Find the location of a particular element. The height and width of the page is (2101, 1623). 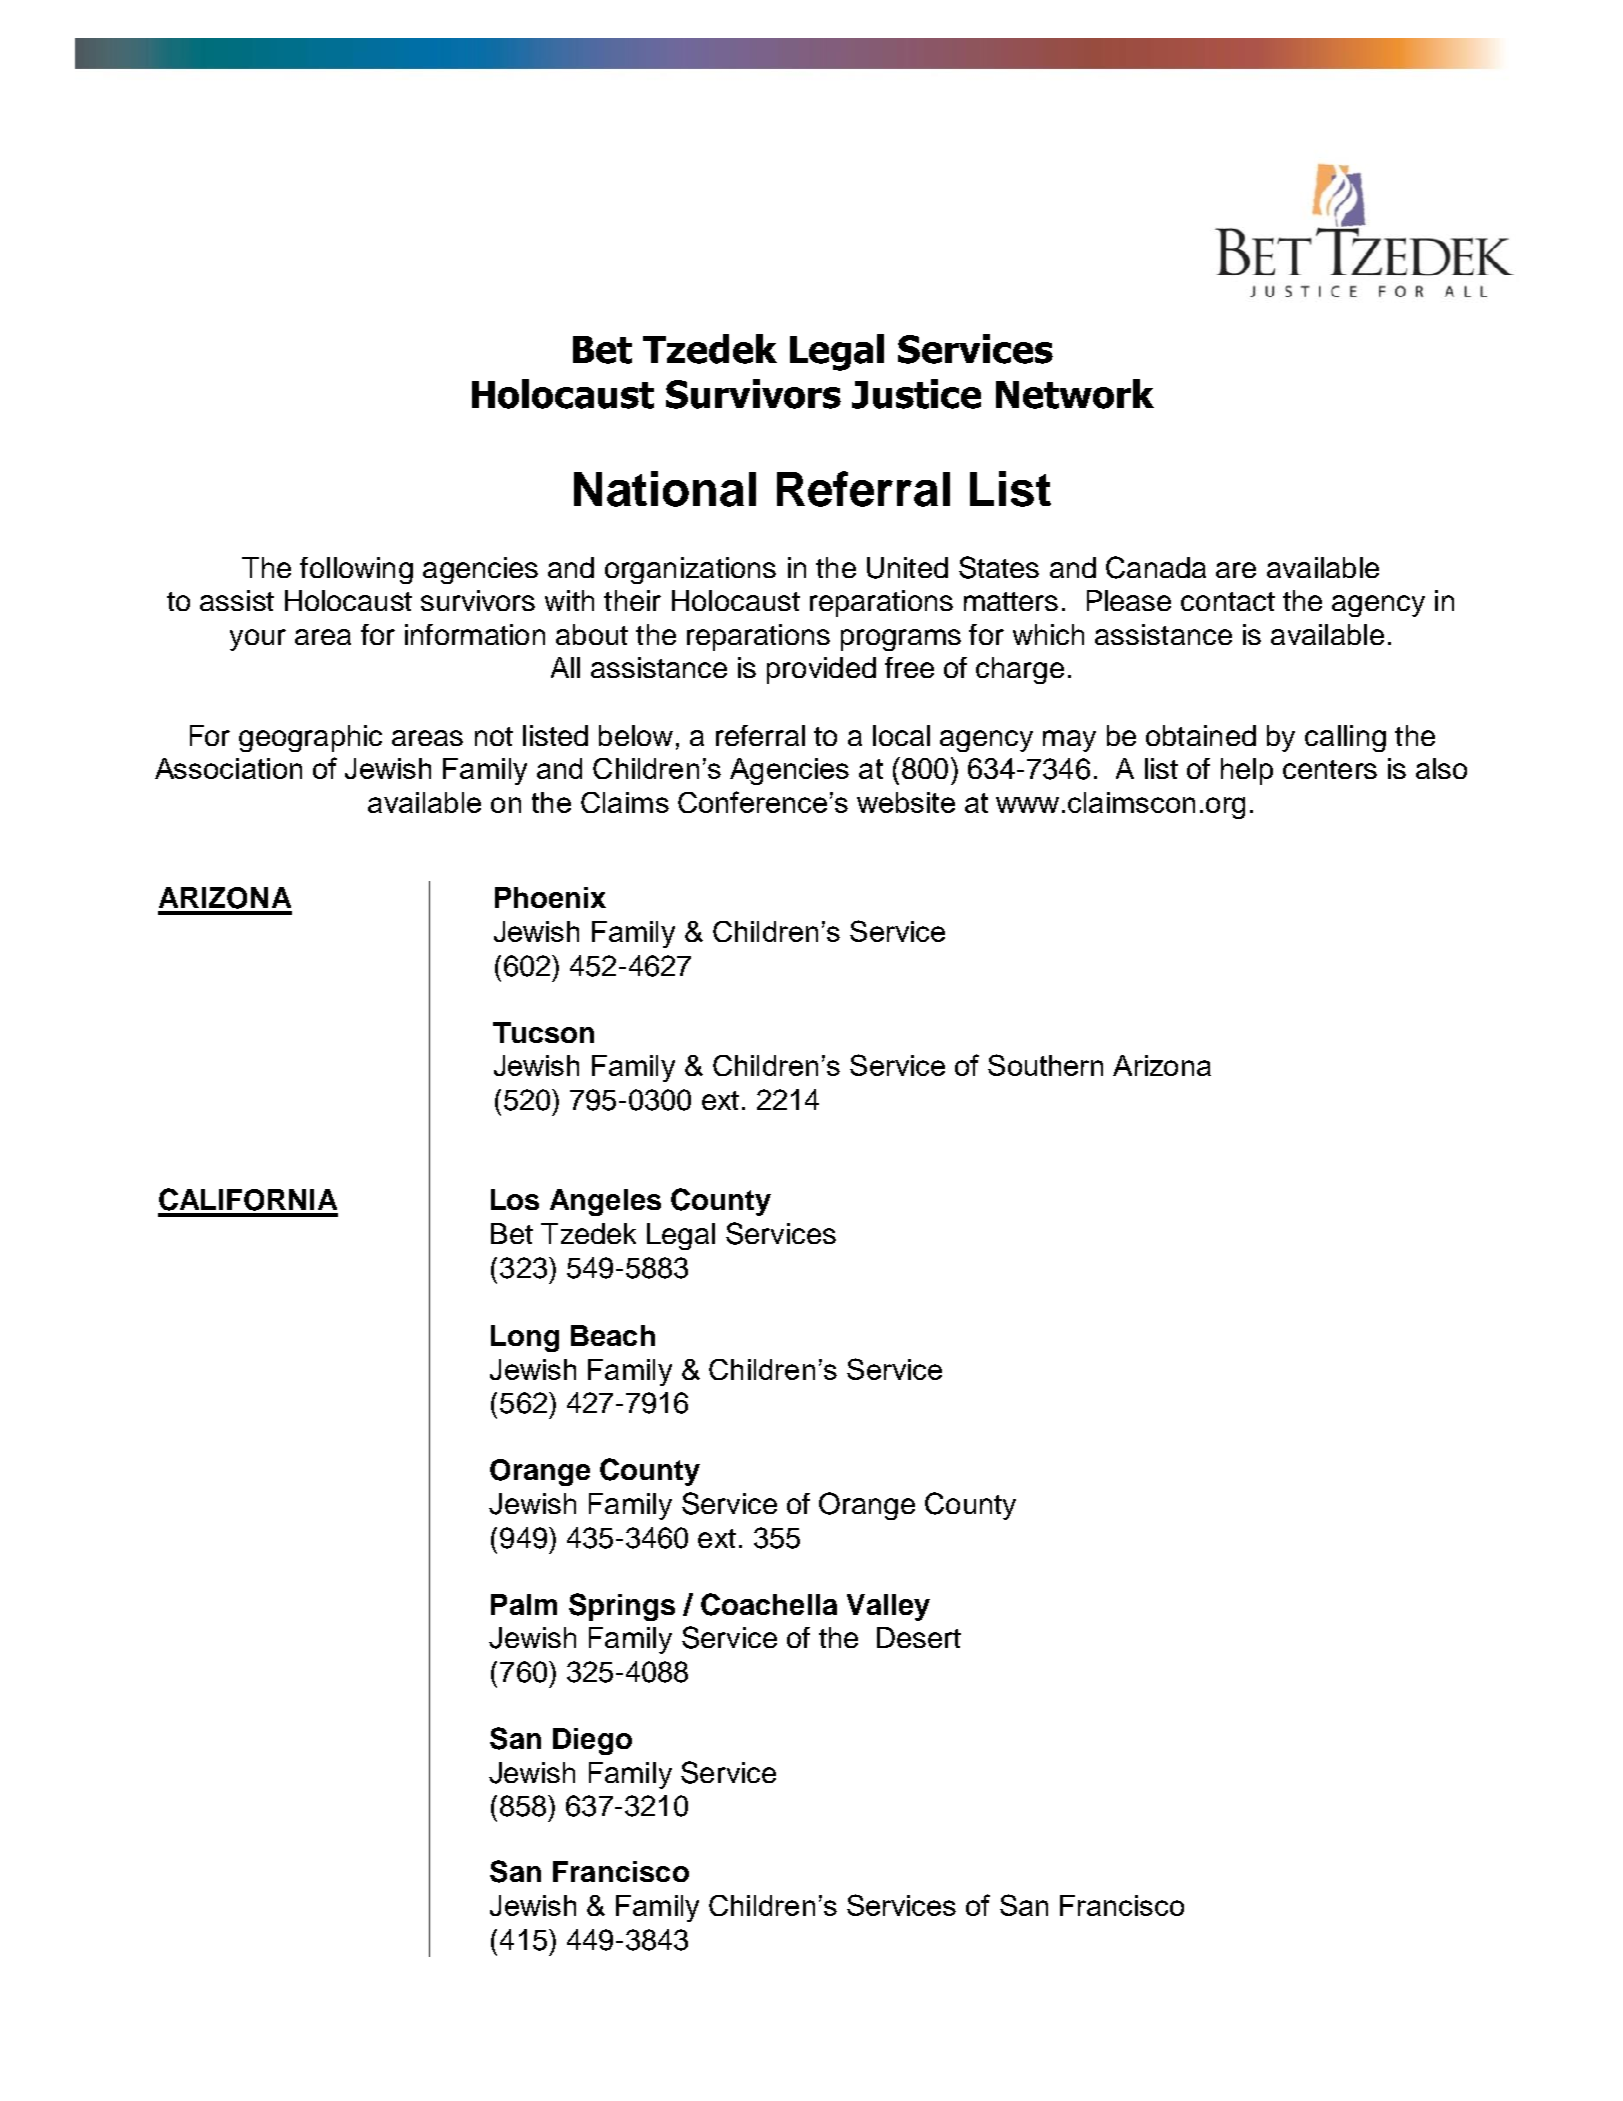

Palm is located at coordinates (524, 1604).
